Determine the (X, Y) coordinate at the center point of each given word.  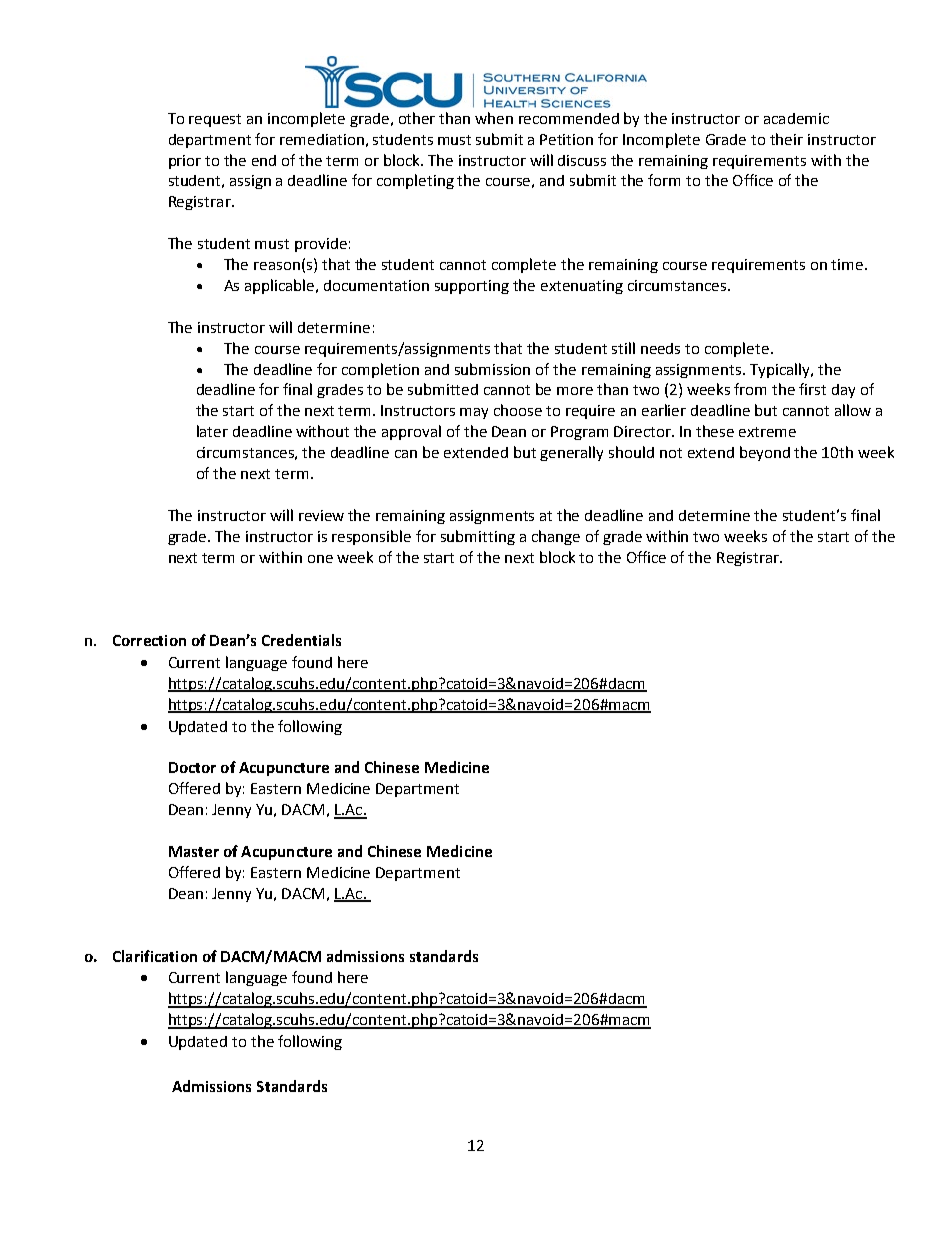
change (556, 537)
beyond (765, 453)
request (215, 120)
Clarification (155, 956)
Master (194, 851)
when (494, 118)
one (320, 559)
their (786, 139)
